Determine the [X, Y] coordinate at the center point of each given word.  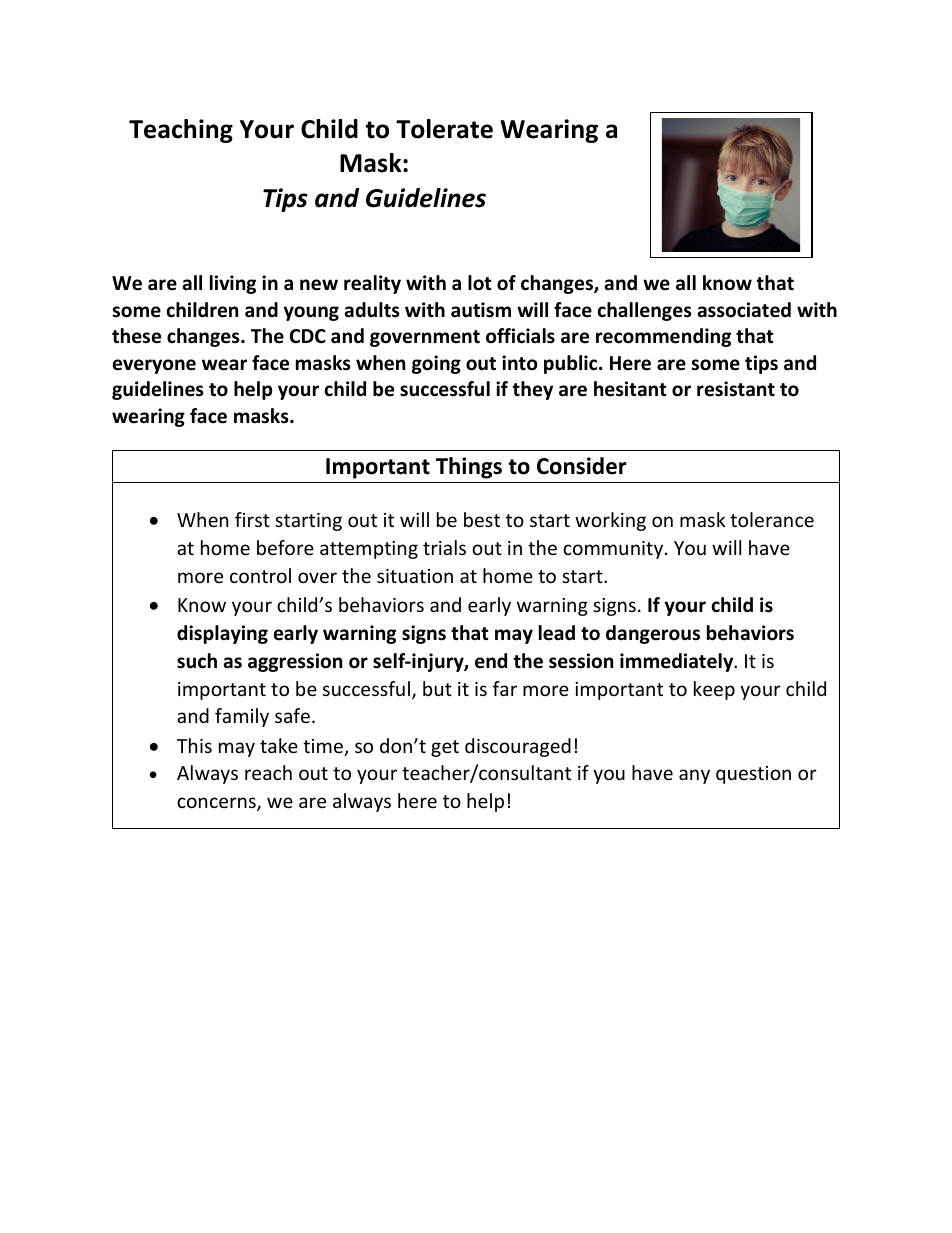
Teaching [181, 131]
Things [469, 468]
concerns [217, 804]
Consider [582, 466]
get [445, 748]
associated [744, 310]
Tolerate [444, 129]
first [252, 519]
